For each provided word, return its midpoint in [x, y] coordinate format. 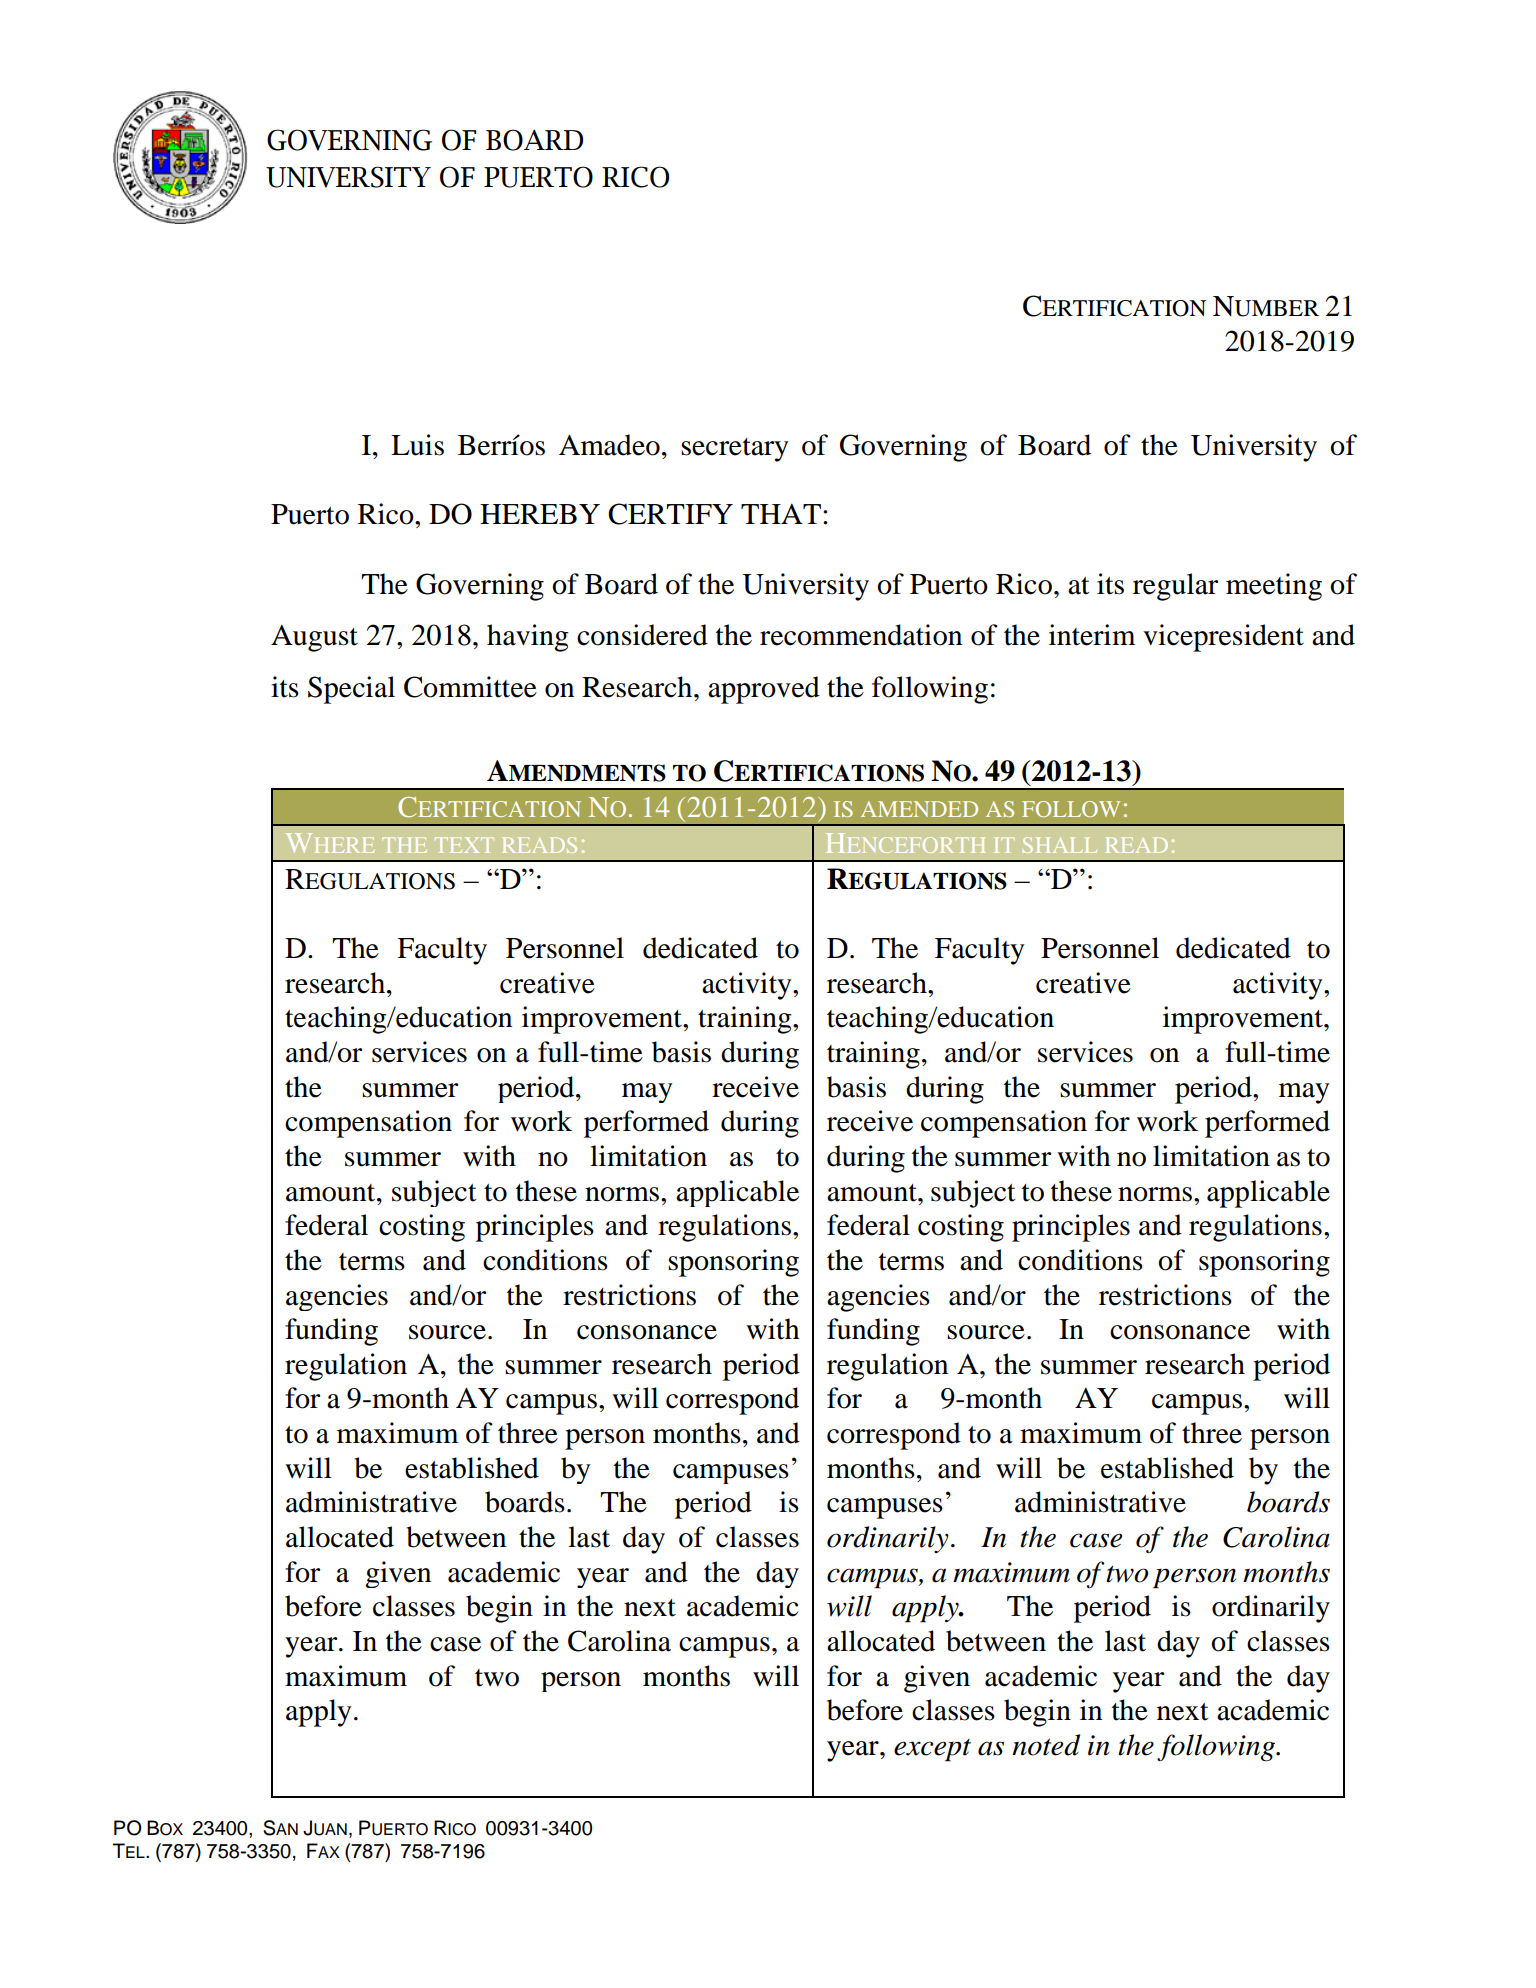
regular [1175, 587]
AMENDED [919, 809]
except [932, 1750]
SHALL [1060, 845]
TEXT [464, 845]
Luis [417, 445]
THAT [781, 514]
